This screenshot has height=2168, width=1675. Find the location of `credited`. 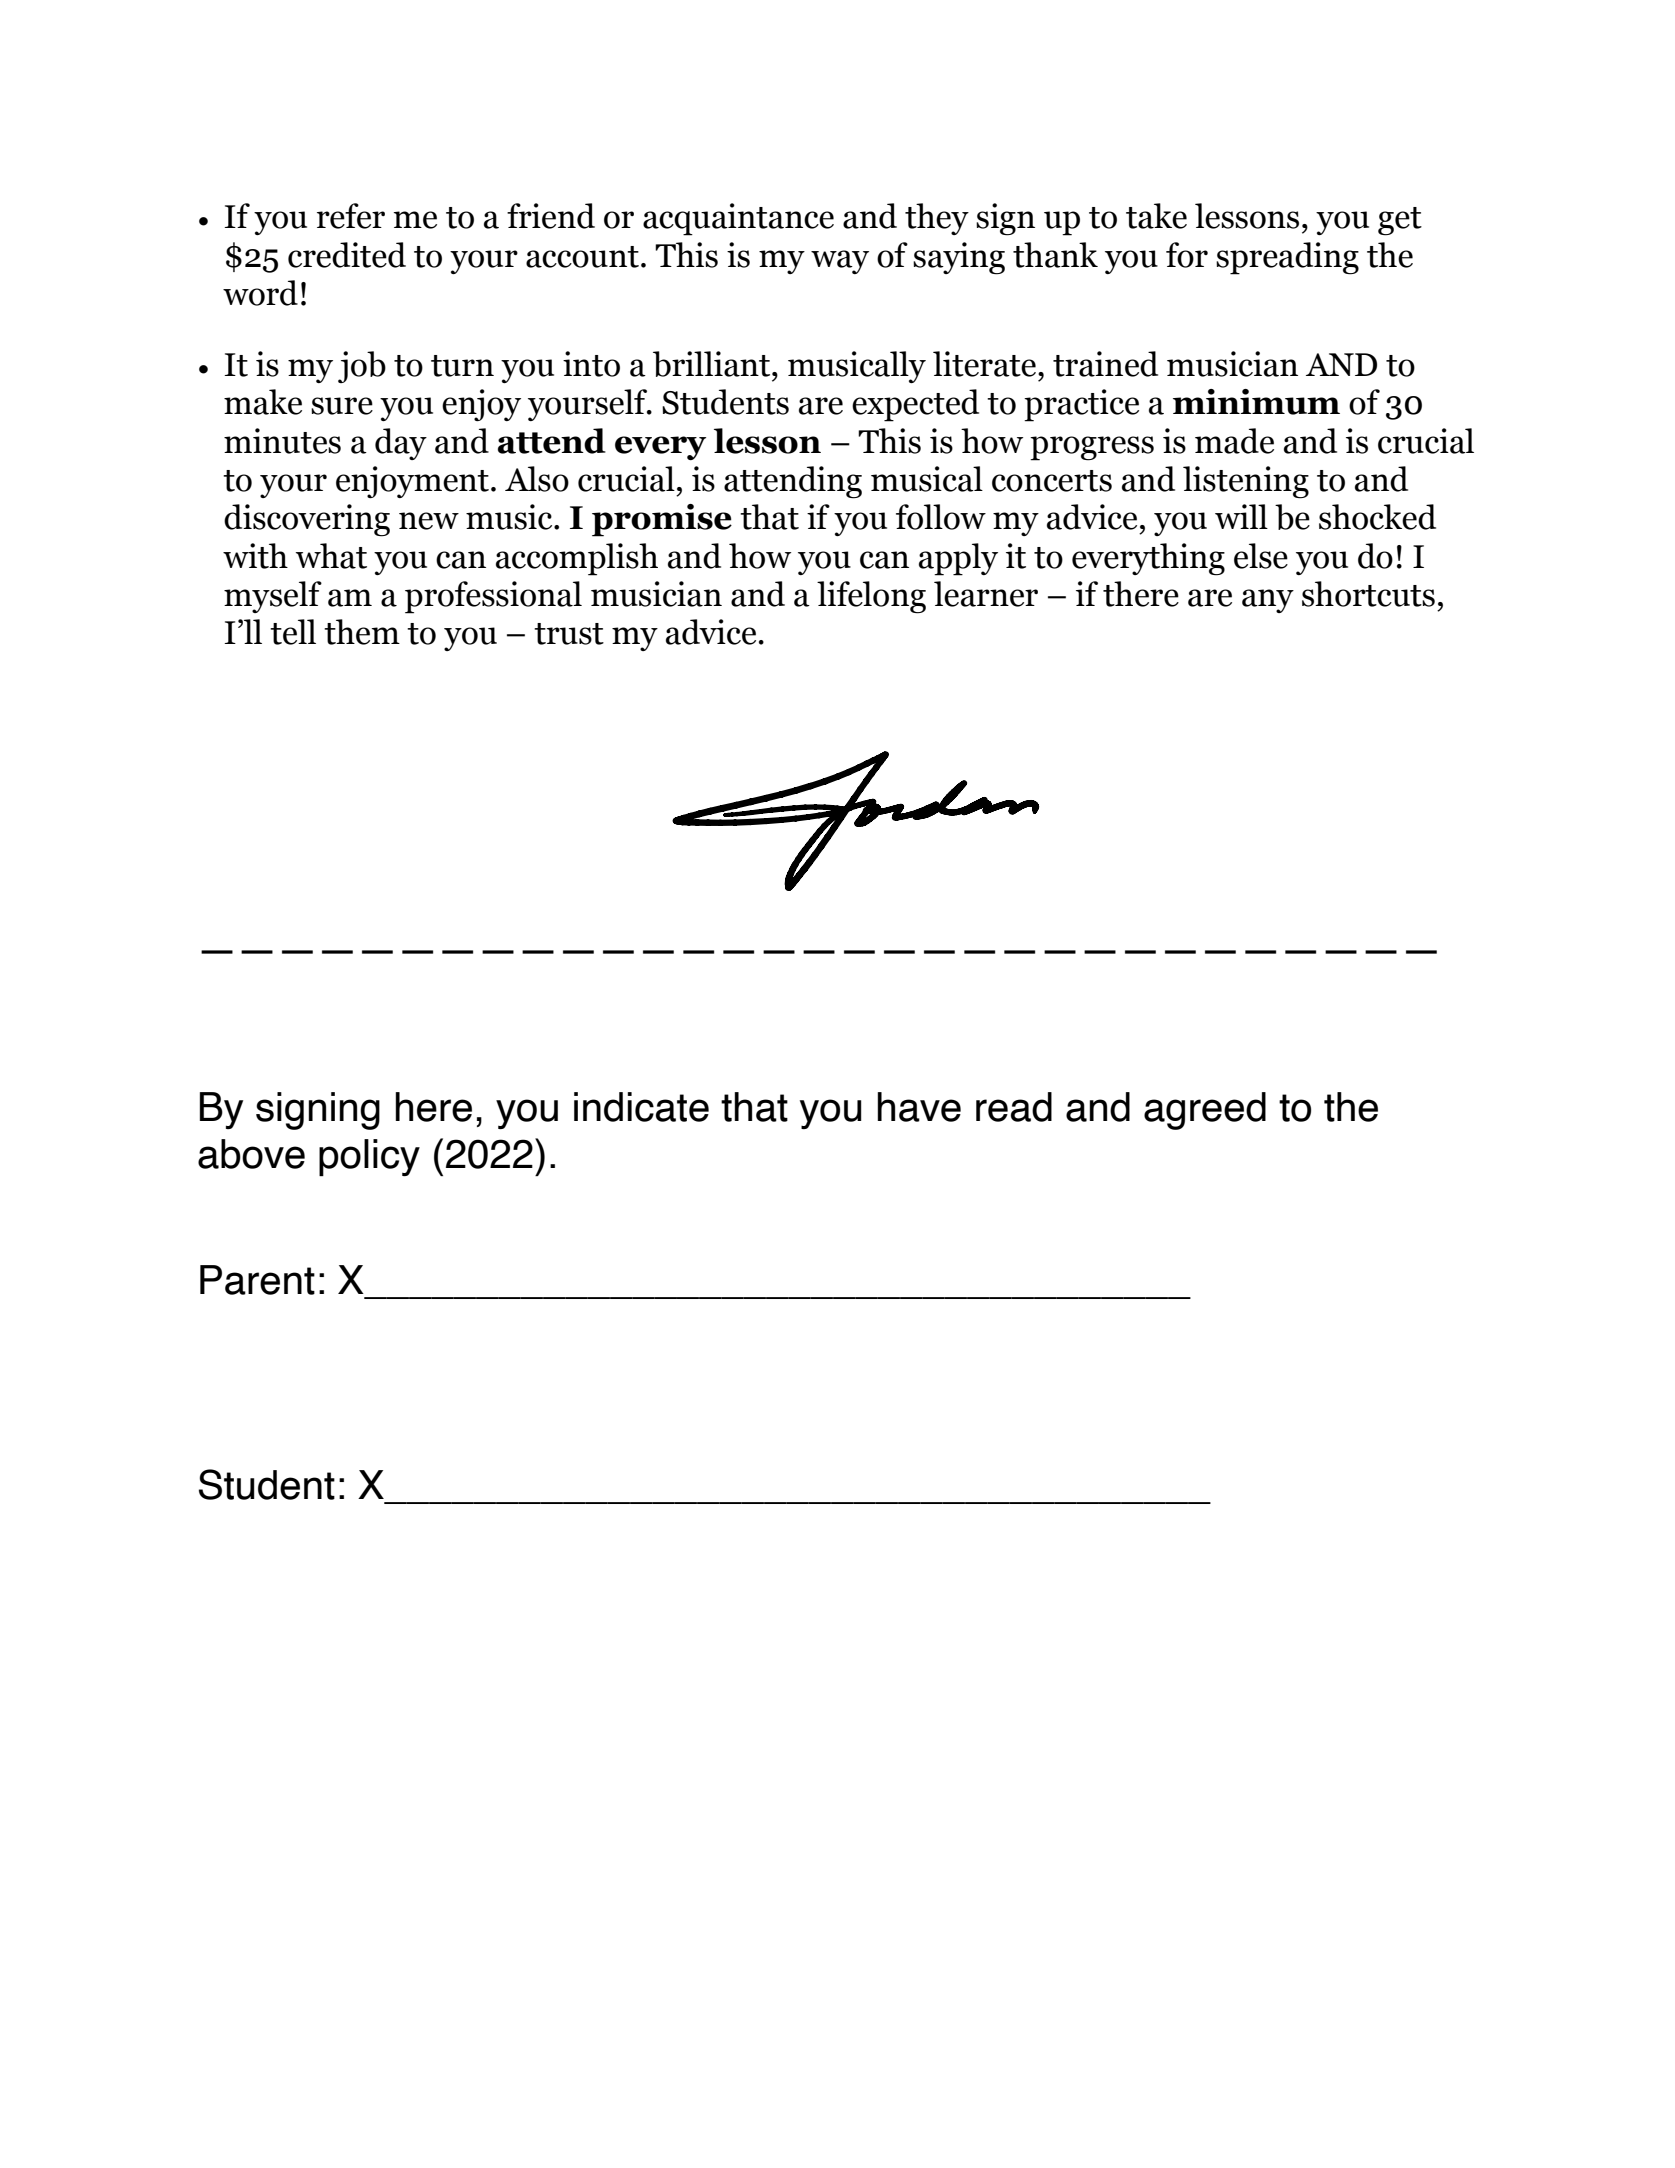

credited is located at coordinates (347, 255).
